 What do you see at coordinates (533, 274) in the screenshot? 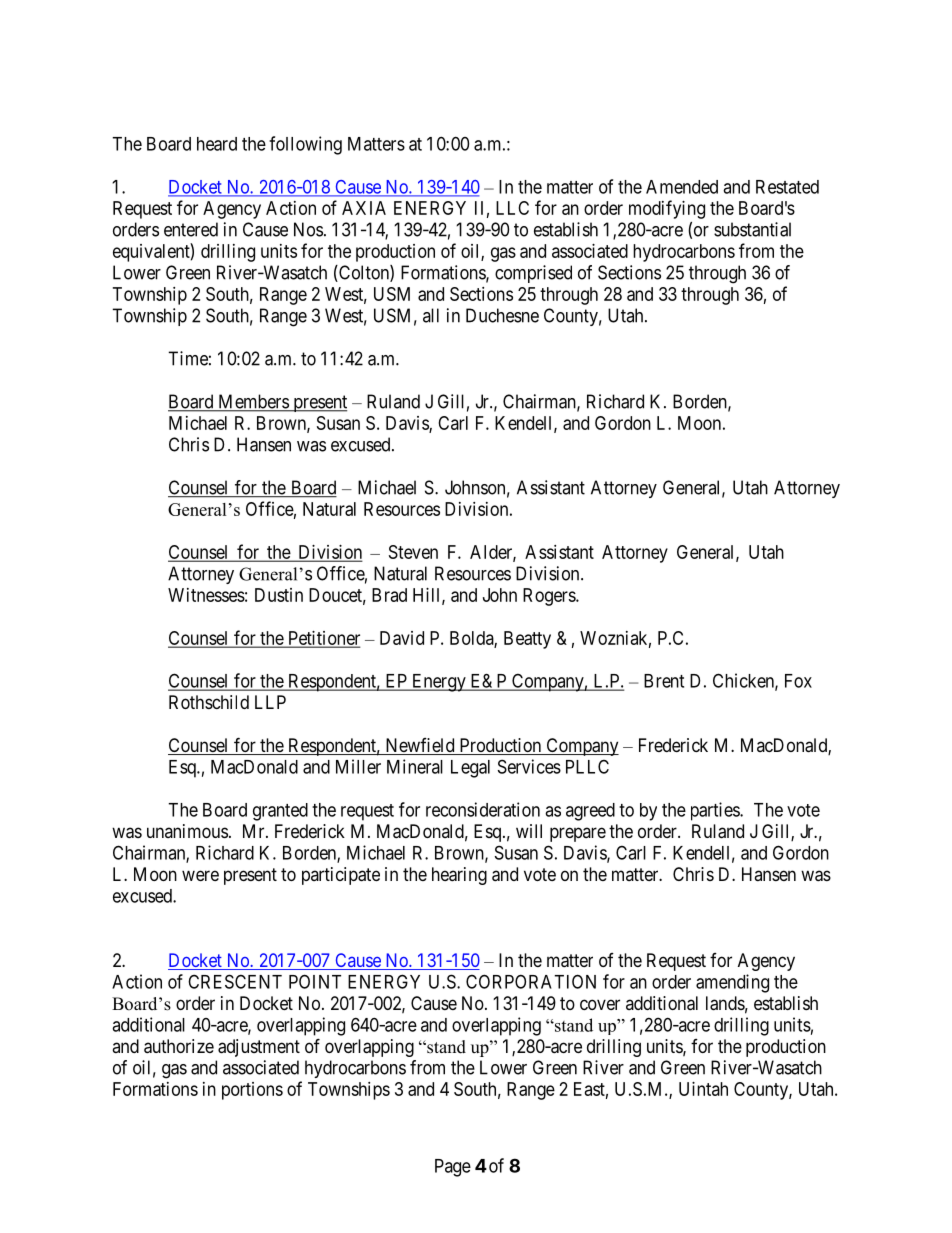
I see `comprised` at bounding box center [533, 274].
